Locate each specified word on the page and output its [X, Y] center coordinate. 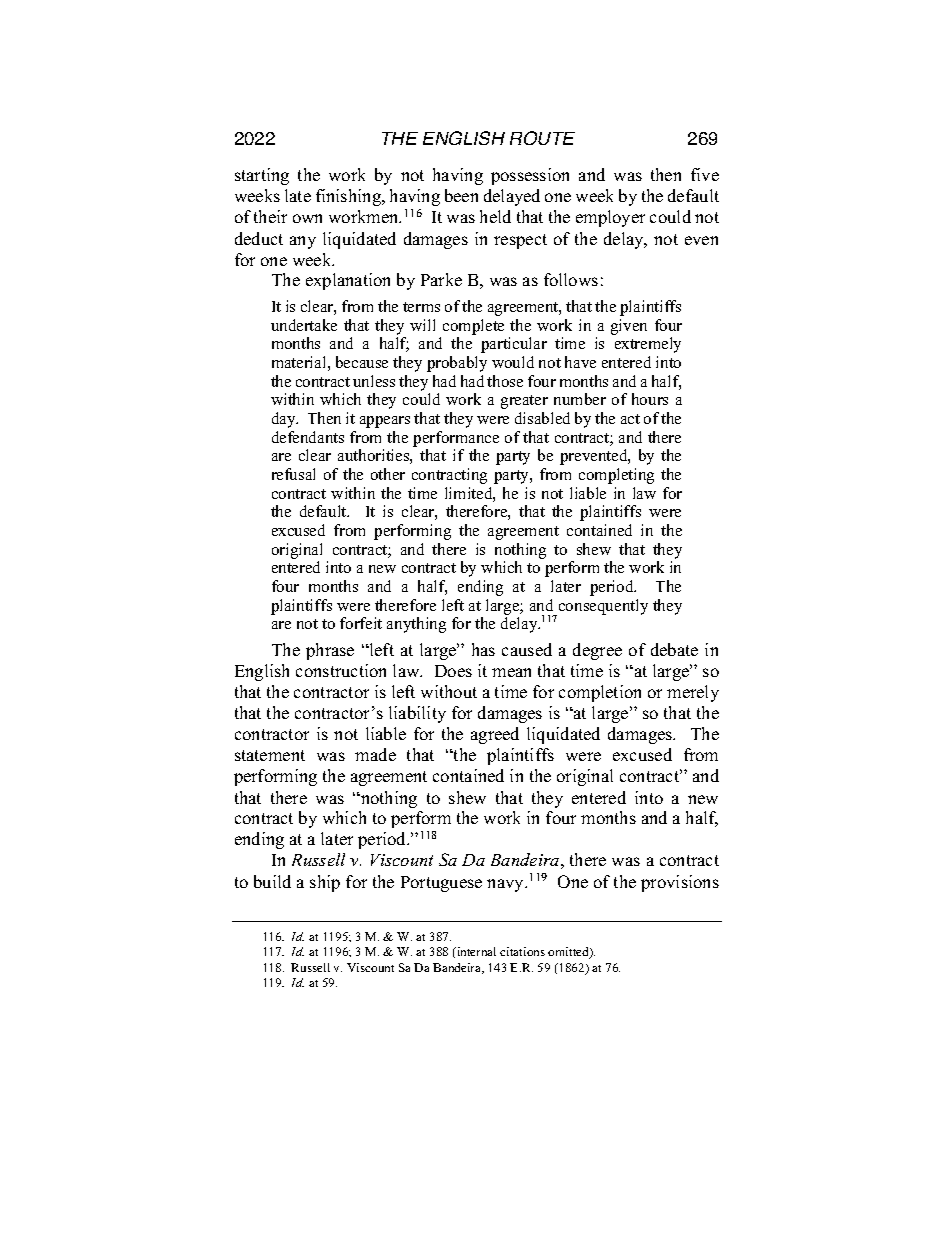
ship [325, 883]
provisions [680, 883]
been [461, 195]
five [705, 174]
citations [522, 951]
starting [262, 176]
